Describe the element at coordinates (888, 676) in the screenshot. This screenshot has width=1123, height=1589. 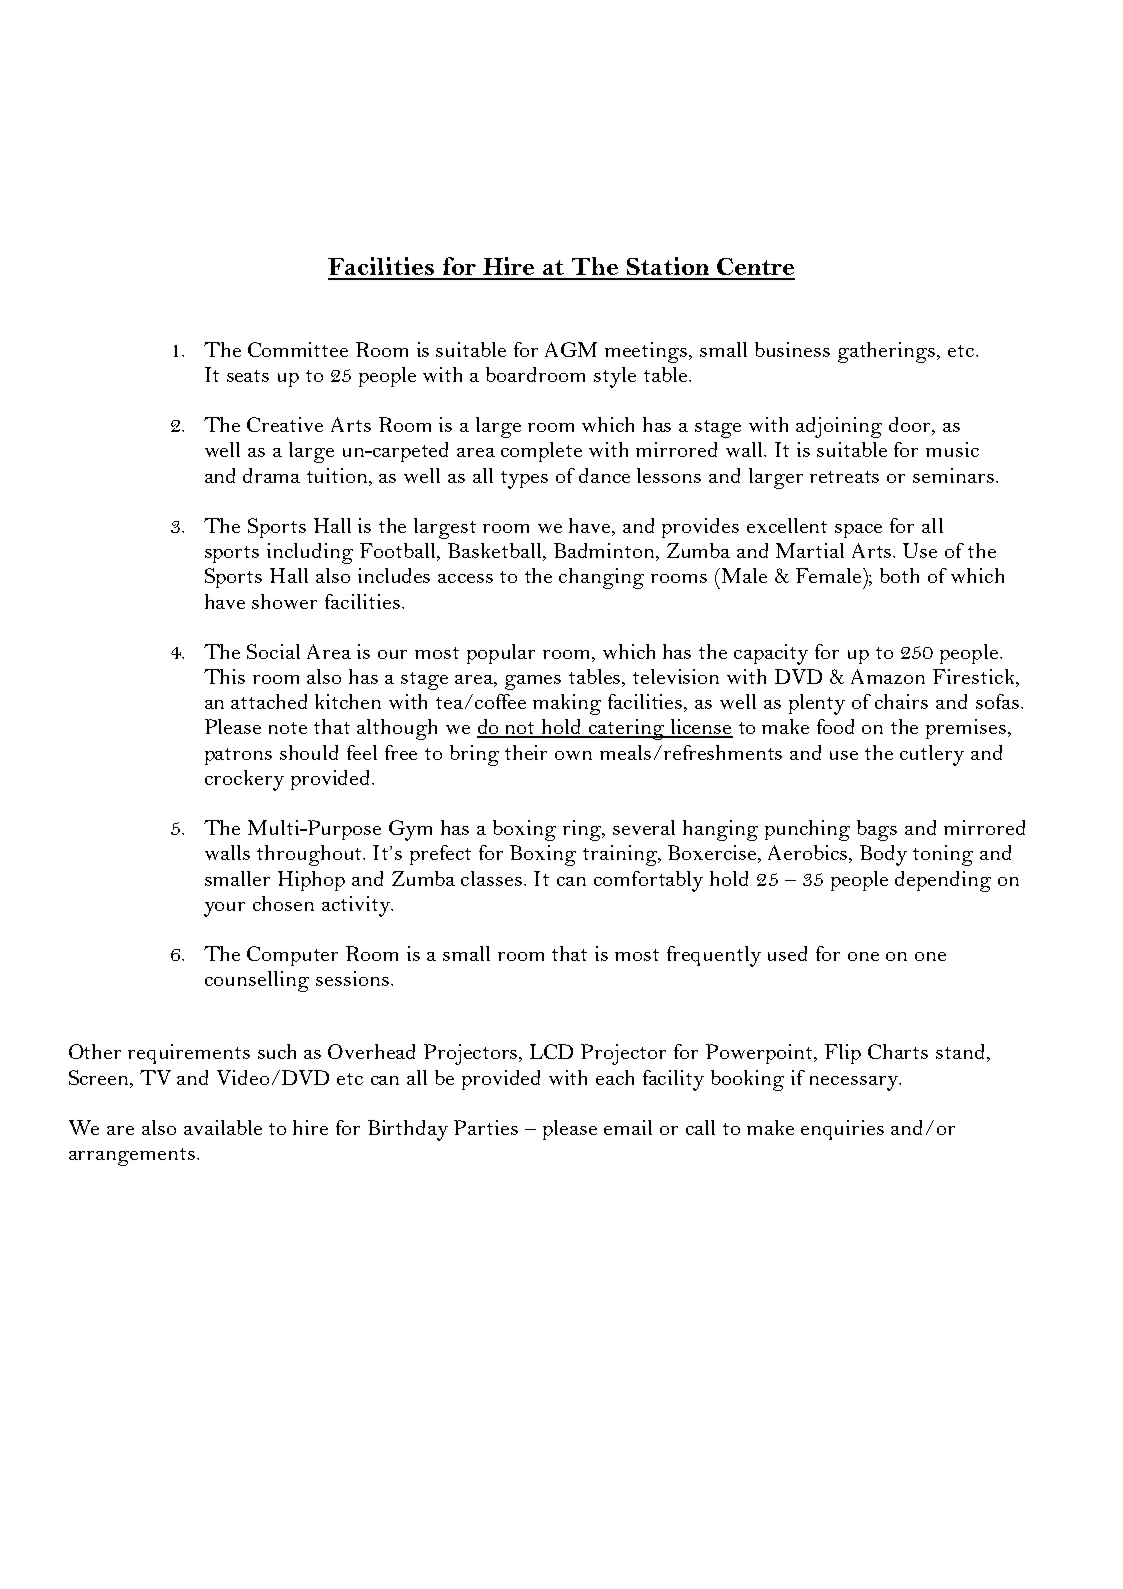
I see `Amazon` at that location.
